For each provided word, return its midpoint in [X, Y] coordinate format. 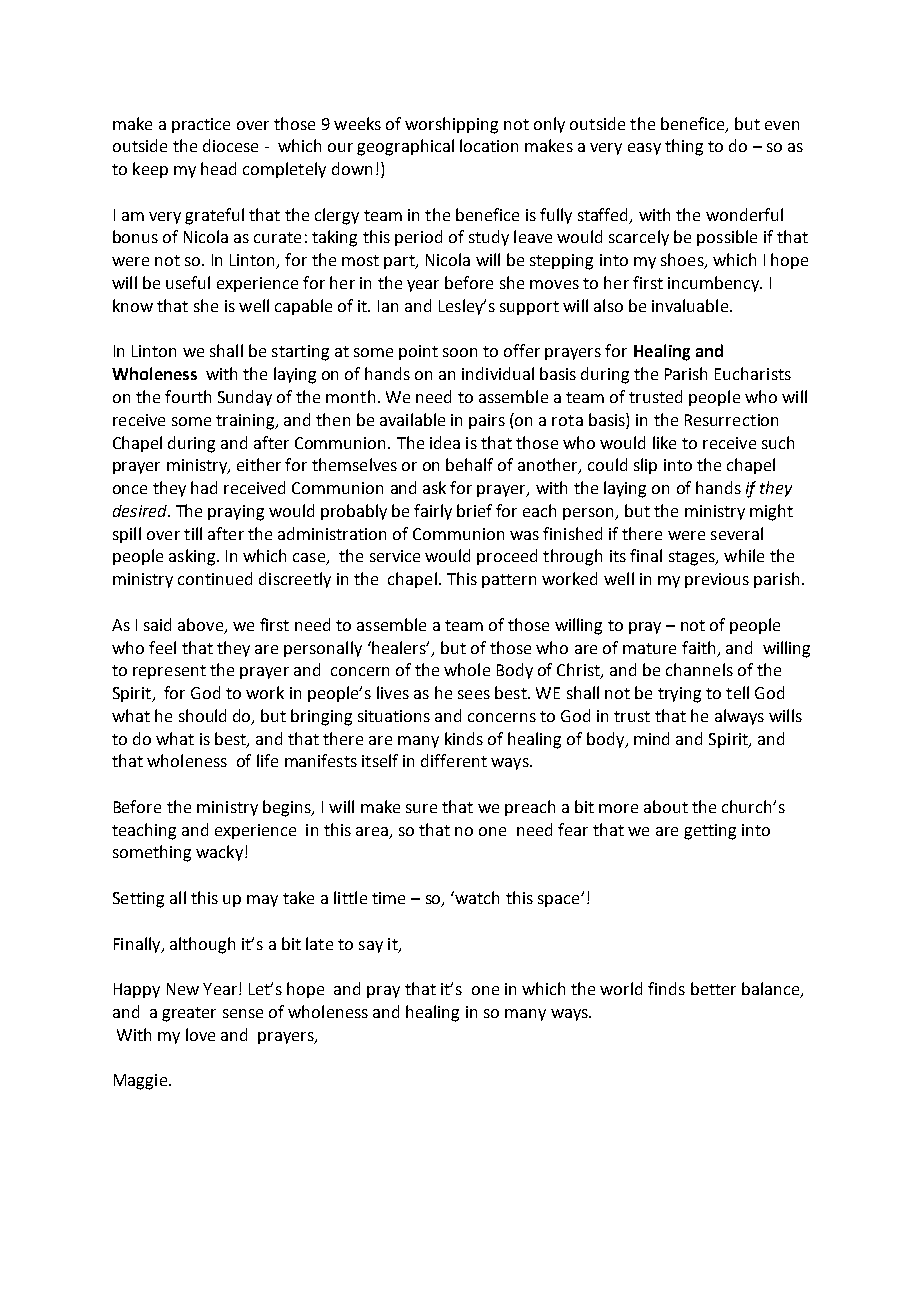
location [489, 145]
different [454, 760]
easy [644, 149]
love [200, 1034]
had [204, 487]
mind [651, 738]
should [202, 715]
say [371, 947]
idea [445, 442]
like [664, 442]
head [218, 168]
